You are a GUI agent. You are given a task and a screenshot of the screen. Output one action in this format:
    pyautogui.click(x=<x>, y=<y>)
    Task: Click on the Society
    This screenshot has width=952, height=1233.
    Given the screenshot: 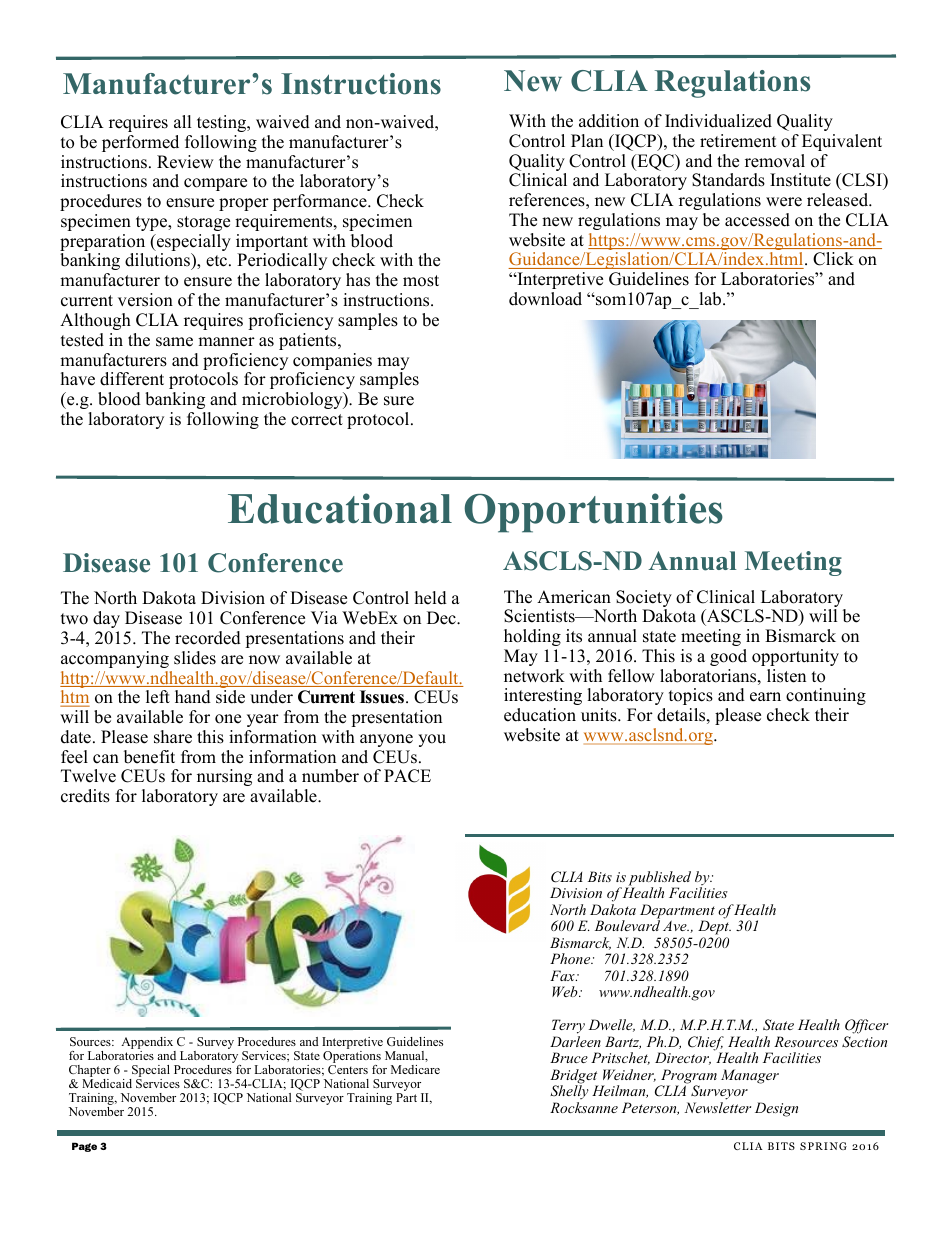 What is the action you would take?
    pyautogui.click(x=644, y=600)
